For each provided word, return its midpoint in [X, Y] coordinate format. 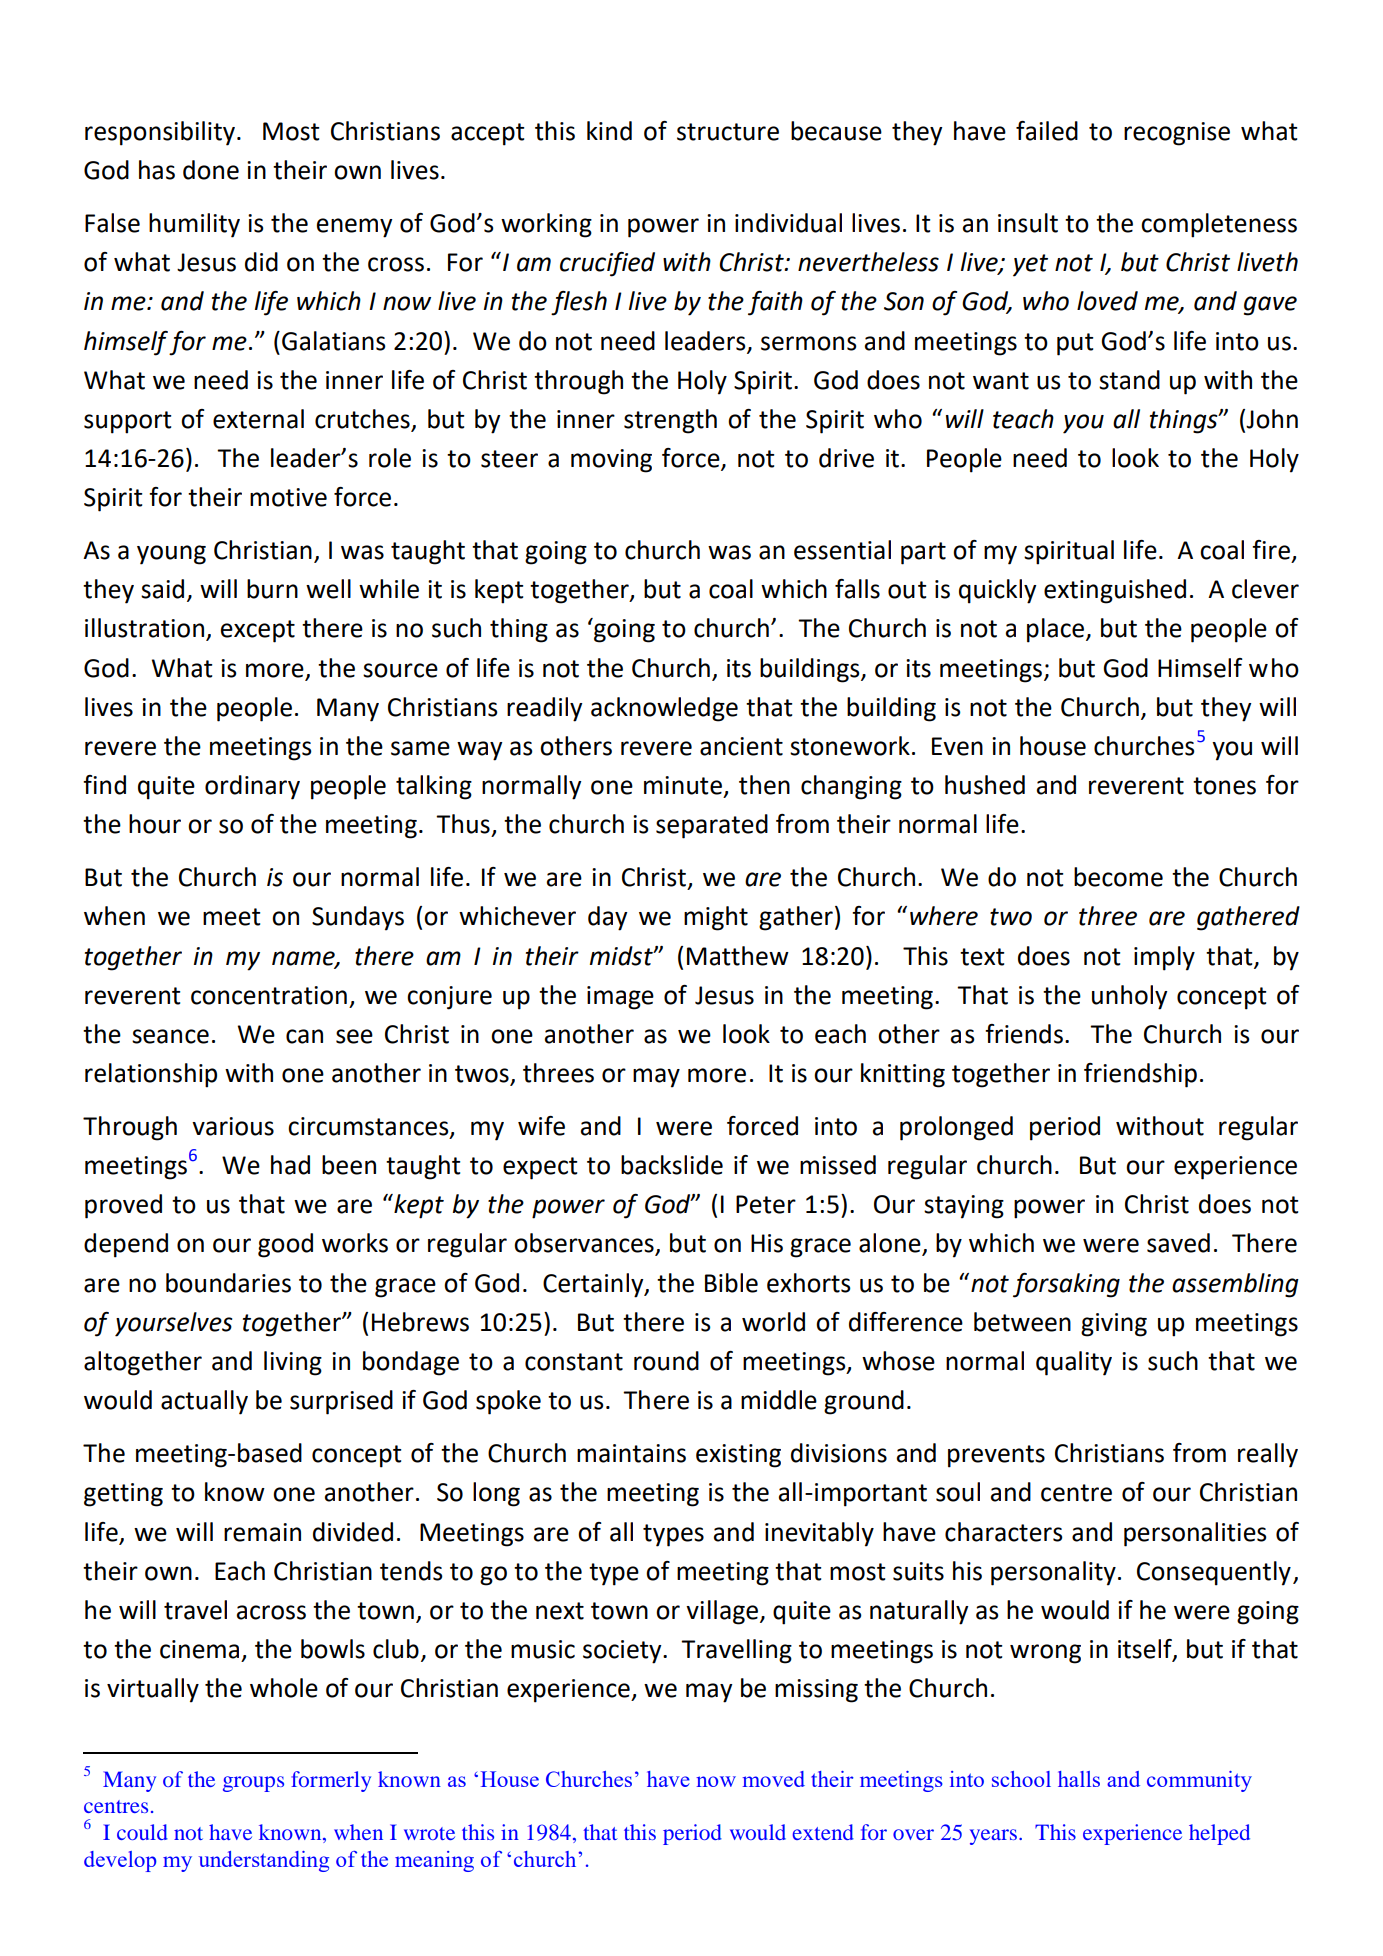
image [620, 998]
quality [1074, 1363]
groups [253, 1784]
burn [272, 589]
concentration [269, 995]
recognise [1177, 134]
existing [738, 1456]
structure [728, 132]
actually [204, 1402]
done [211, 170]
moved [774, 1779]
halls [1079, 1779]
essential [842, 550]
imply [1164, 958]
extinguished [1115, 591]
